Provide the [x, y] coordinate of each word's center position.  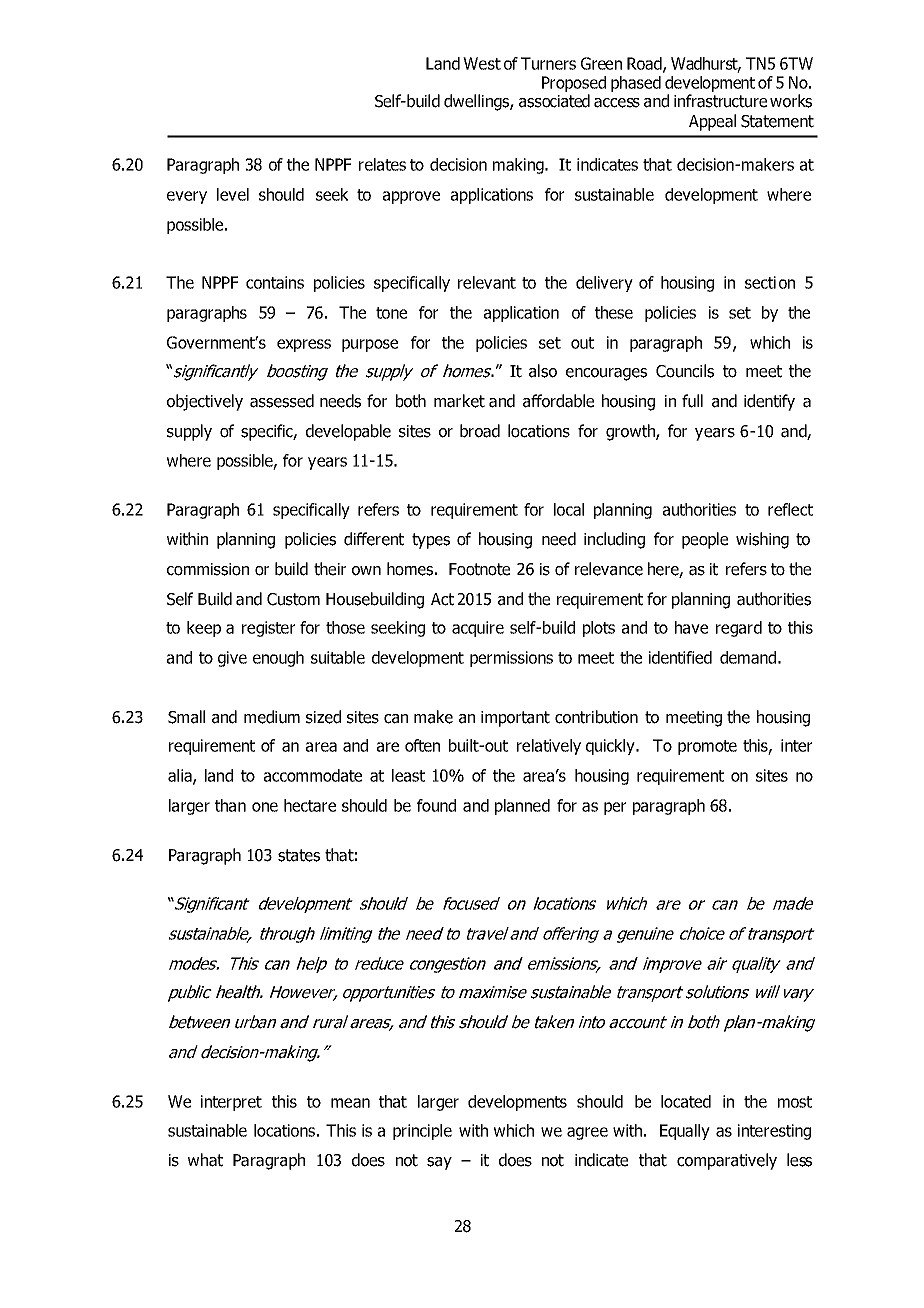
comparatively [727, 1161]
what [205, 1160]
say [439, 1163]
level [233, 194]
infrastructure [720, 101]
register [268, 629]
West [482, 63]
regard [739, 629]
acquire [478, 629]
